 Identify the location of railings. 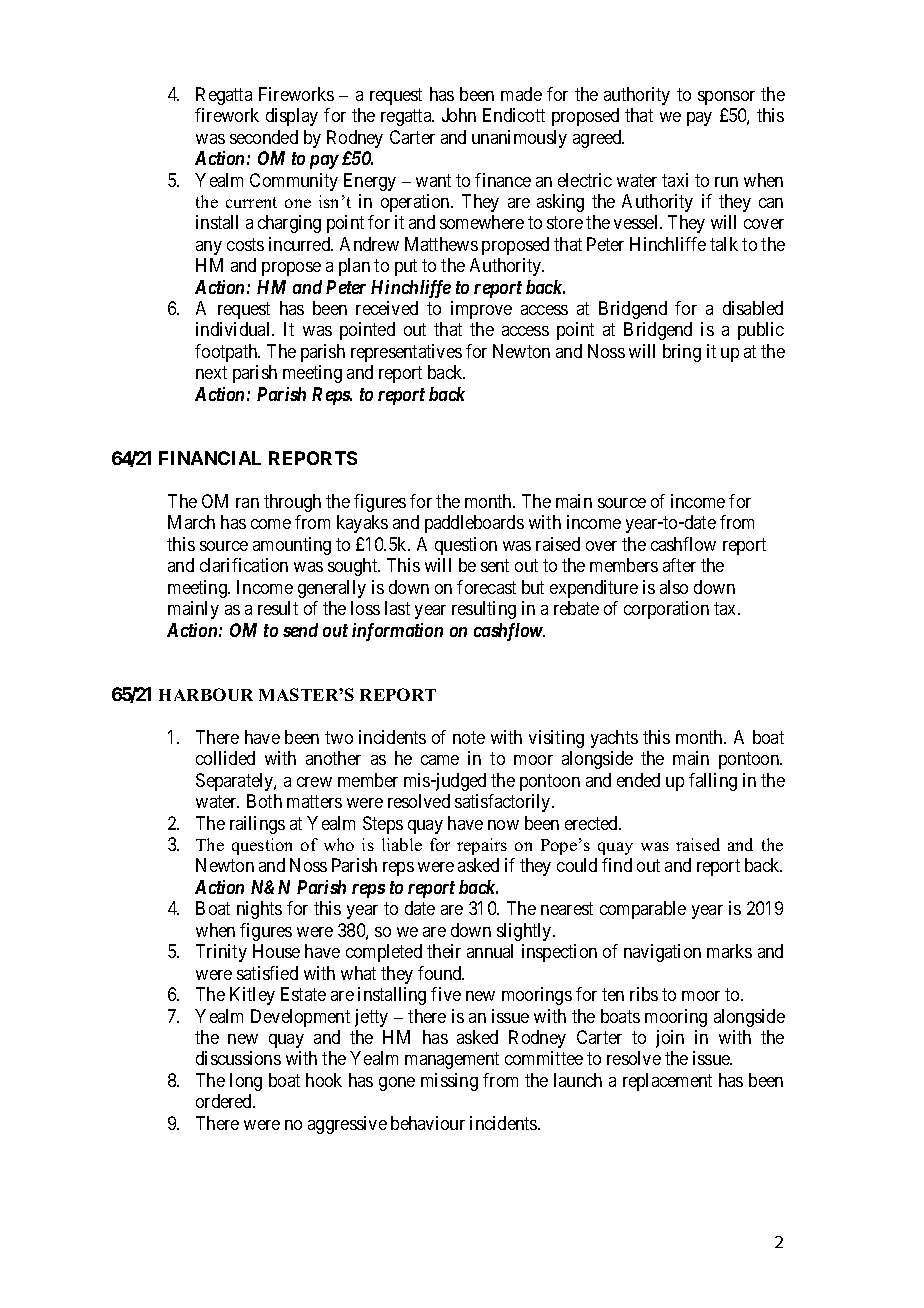
(257, 825).
